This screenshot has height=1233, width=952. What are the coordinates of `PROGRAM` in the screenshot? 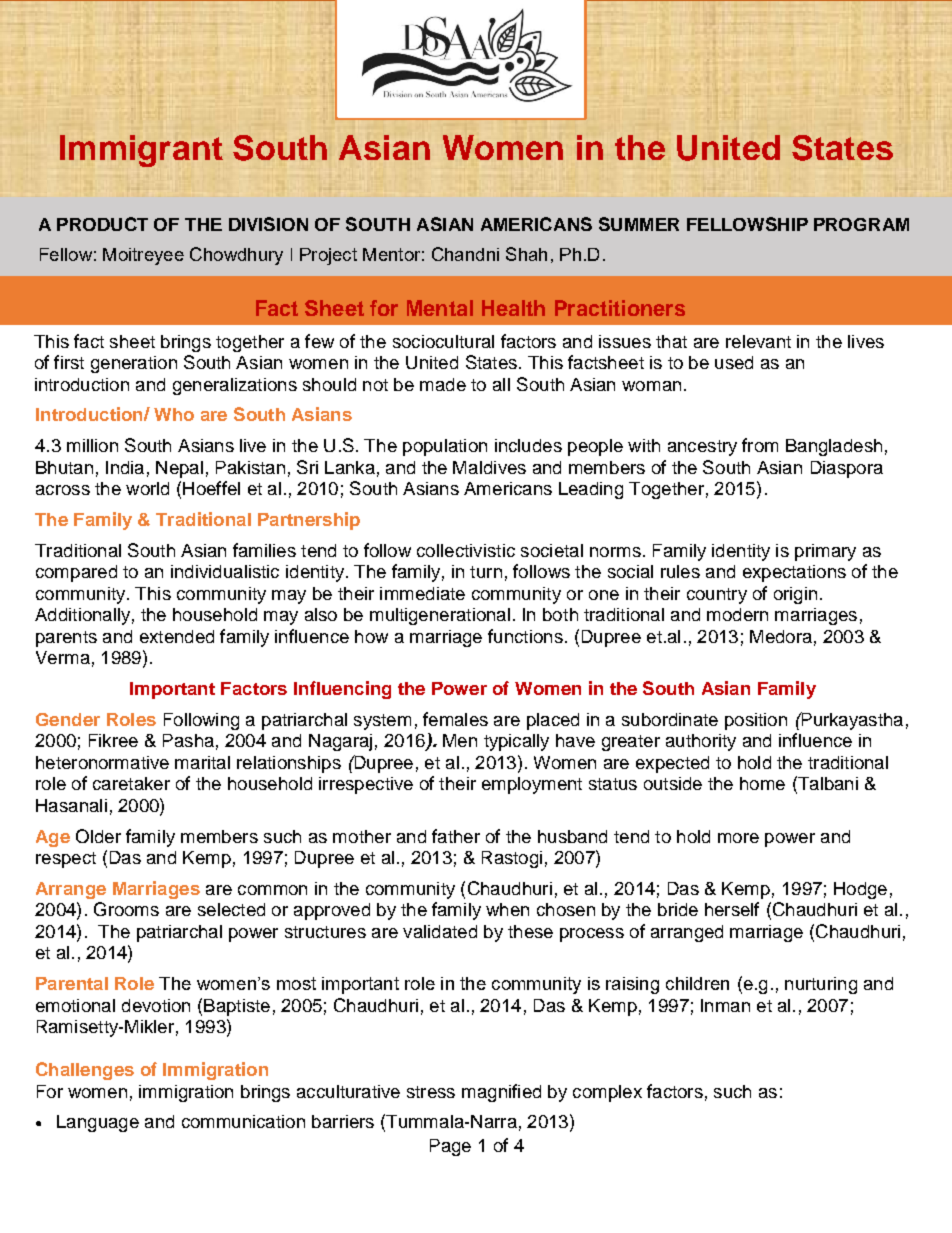 It's located at (861, 224).
